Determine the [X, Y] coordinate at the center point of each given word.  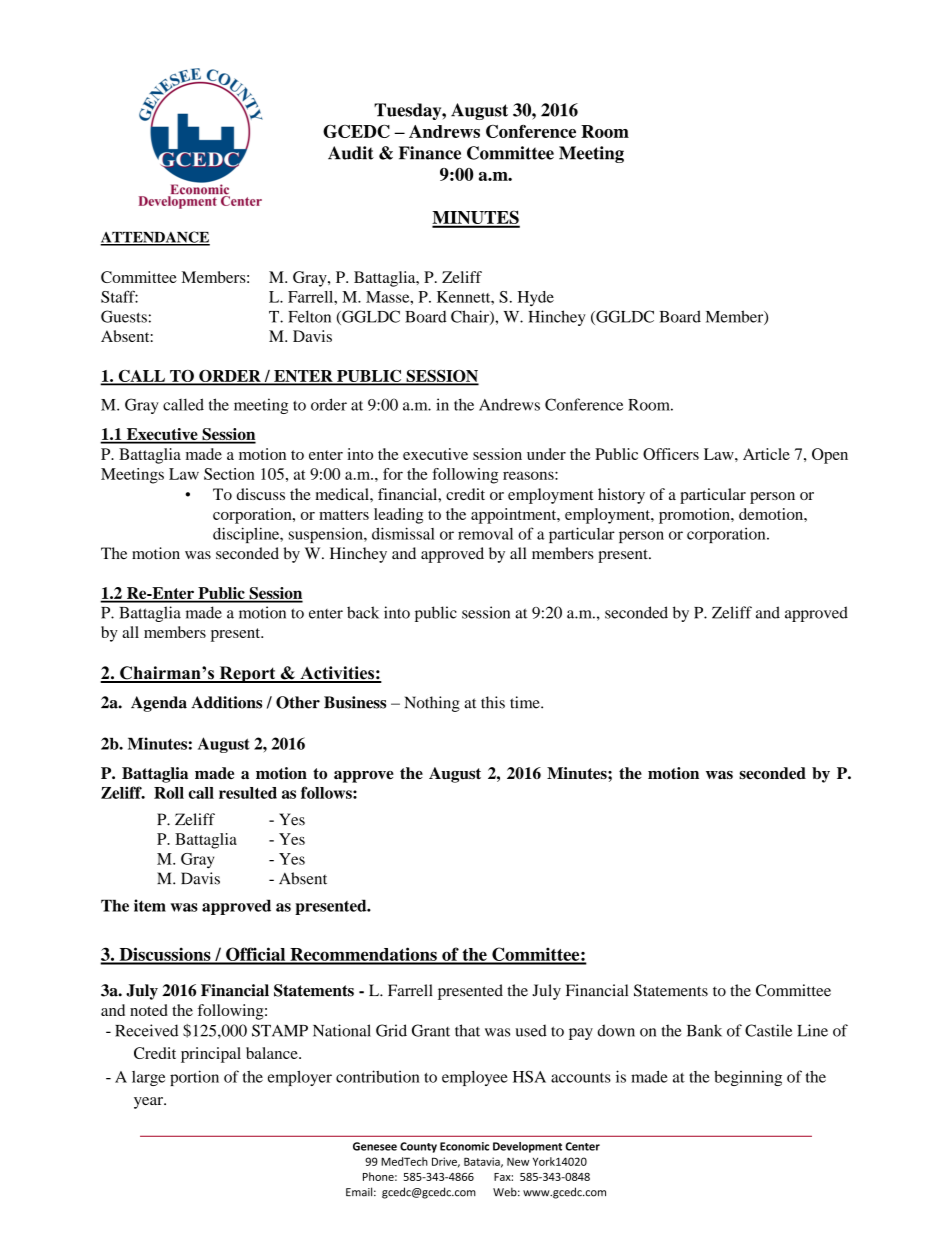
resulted [248, 793]
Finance [430, 153]
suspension [327, 535]
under [546, 454]
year [149, 1103]
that [467, 1030]
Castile [768, 1030]
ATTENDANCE [155, 238]
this [493, 702]
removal [485, 534]
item [150, 905]
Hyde [536, 299]
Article [766, 454]
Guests [124, 316]
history [621, 496]
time [526, 702]
